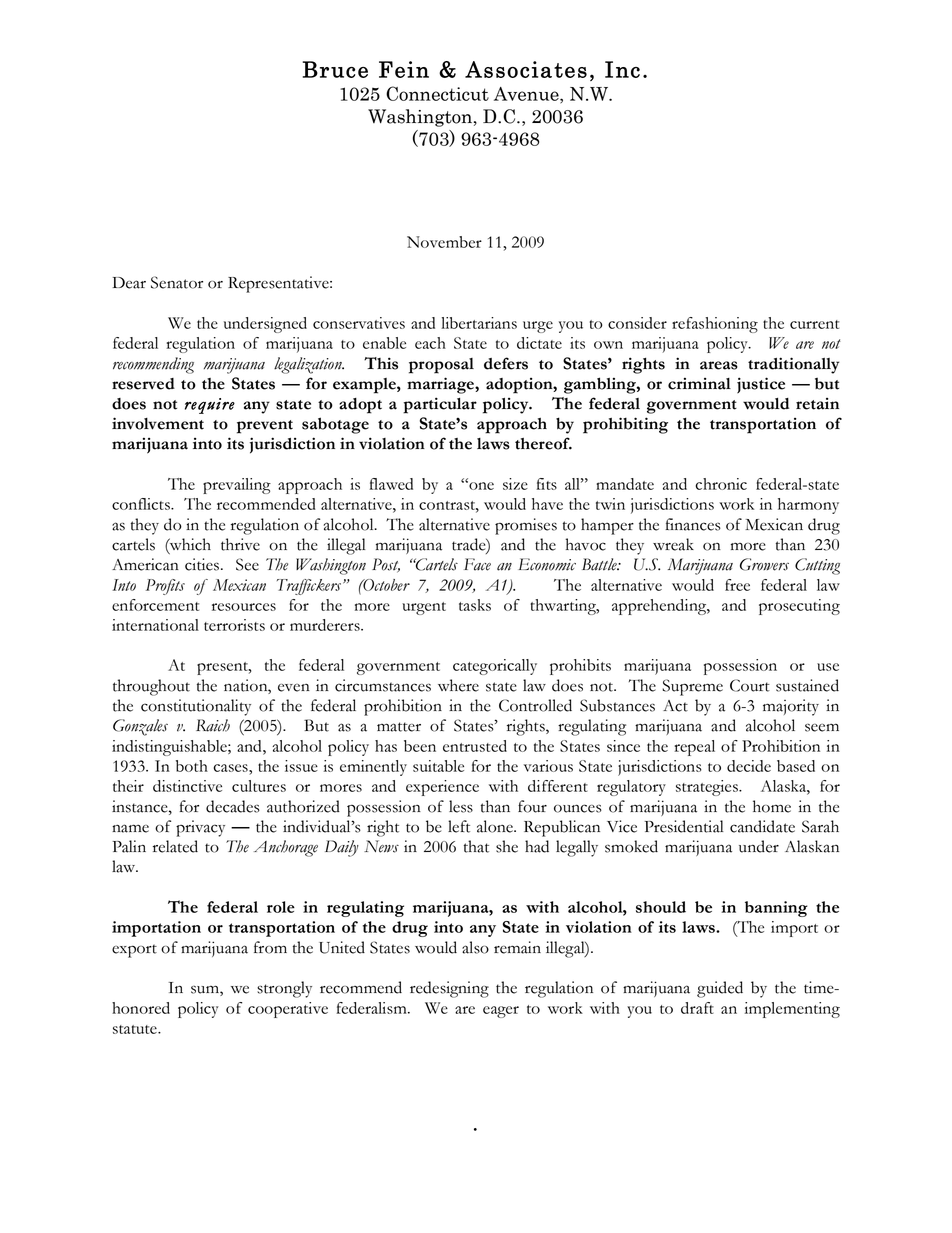  What do you see at coordinates (284, 989) in the image?
I see `strongly` at bounding box center [284, 989].
